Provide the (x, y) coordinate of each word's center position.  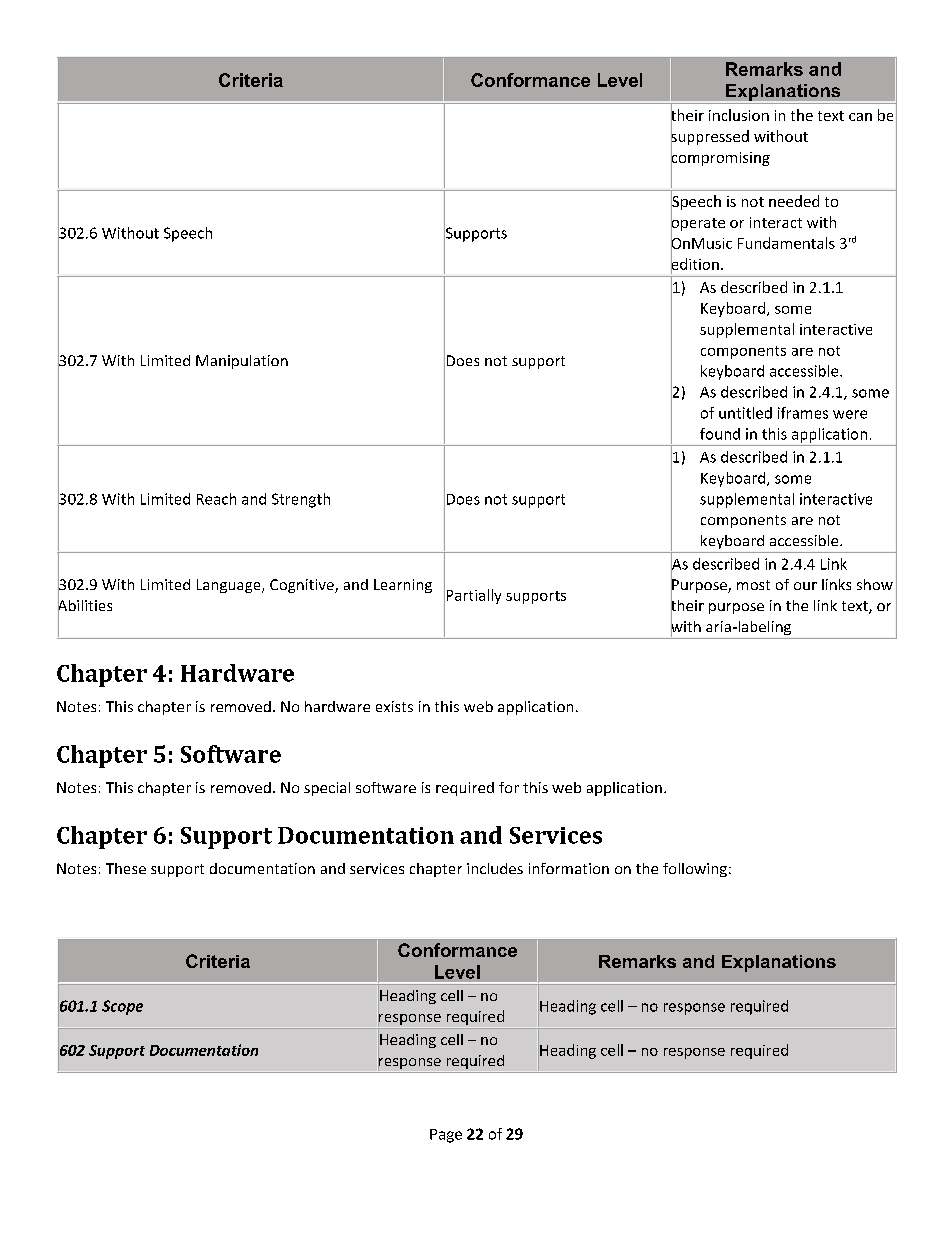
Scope (122, 1007)
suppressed (710, 137)
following (695, 870)
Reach (216, 499)
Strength (301, 500)
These (126, 868)
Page (446, 1136)
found (720, 434)
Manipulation (242, 362)
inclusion (739, 115)
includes (495, 868)
